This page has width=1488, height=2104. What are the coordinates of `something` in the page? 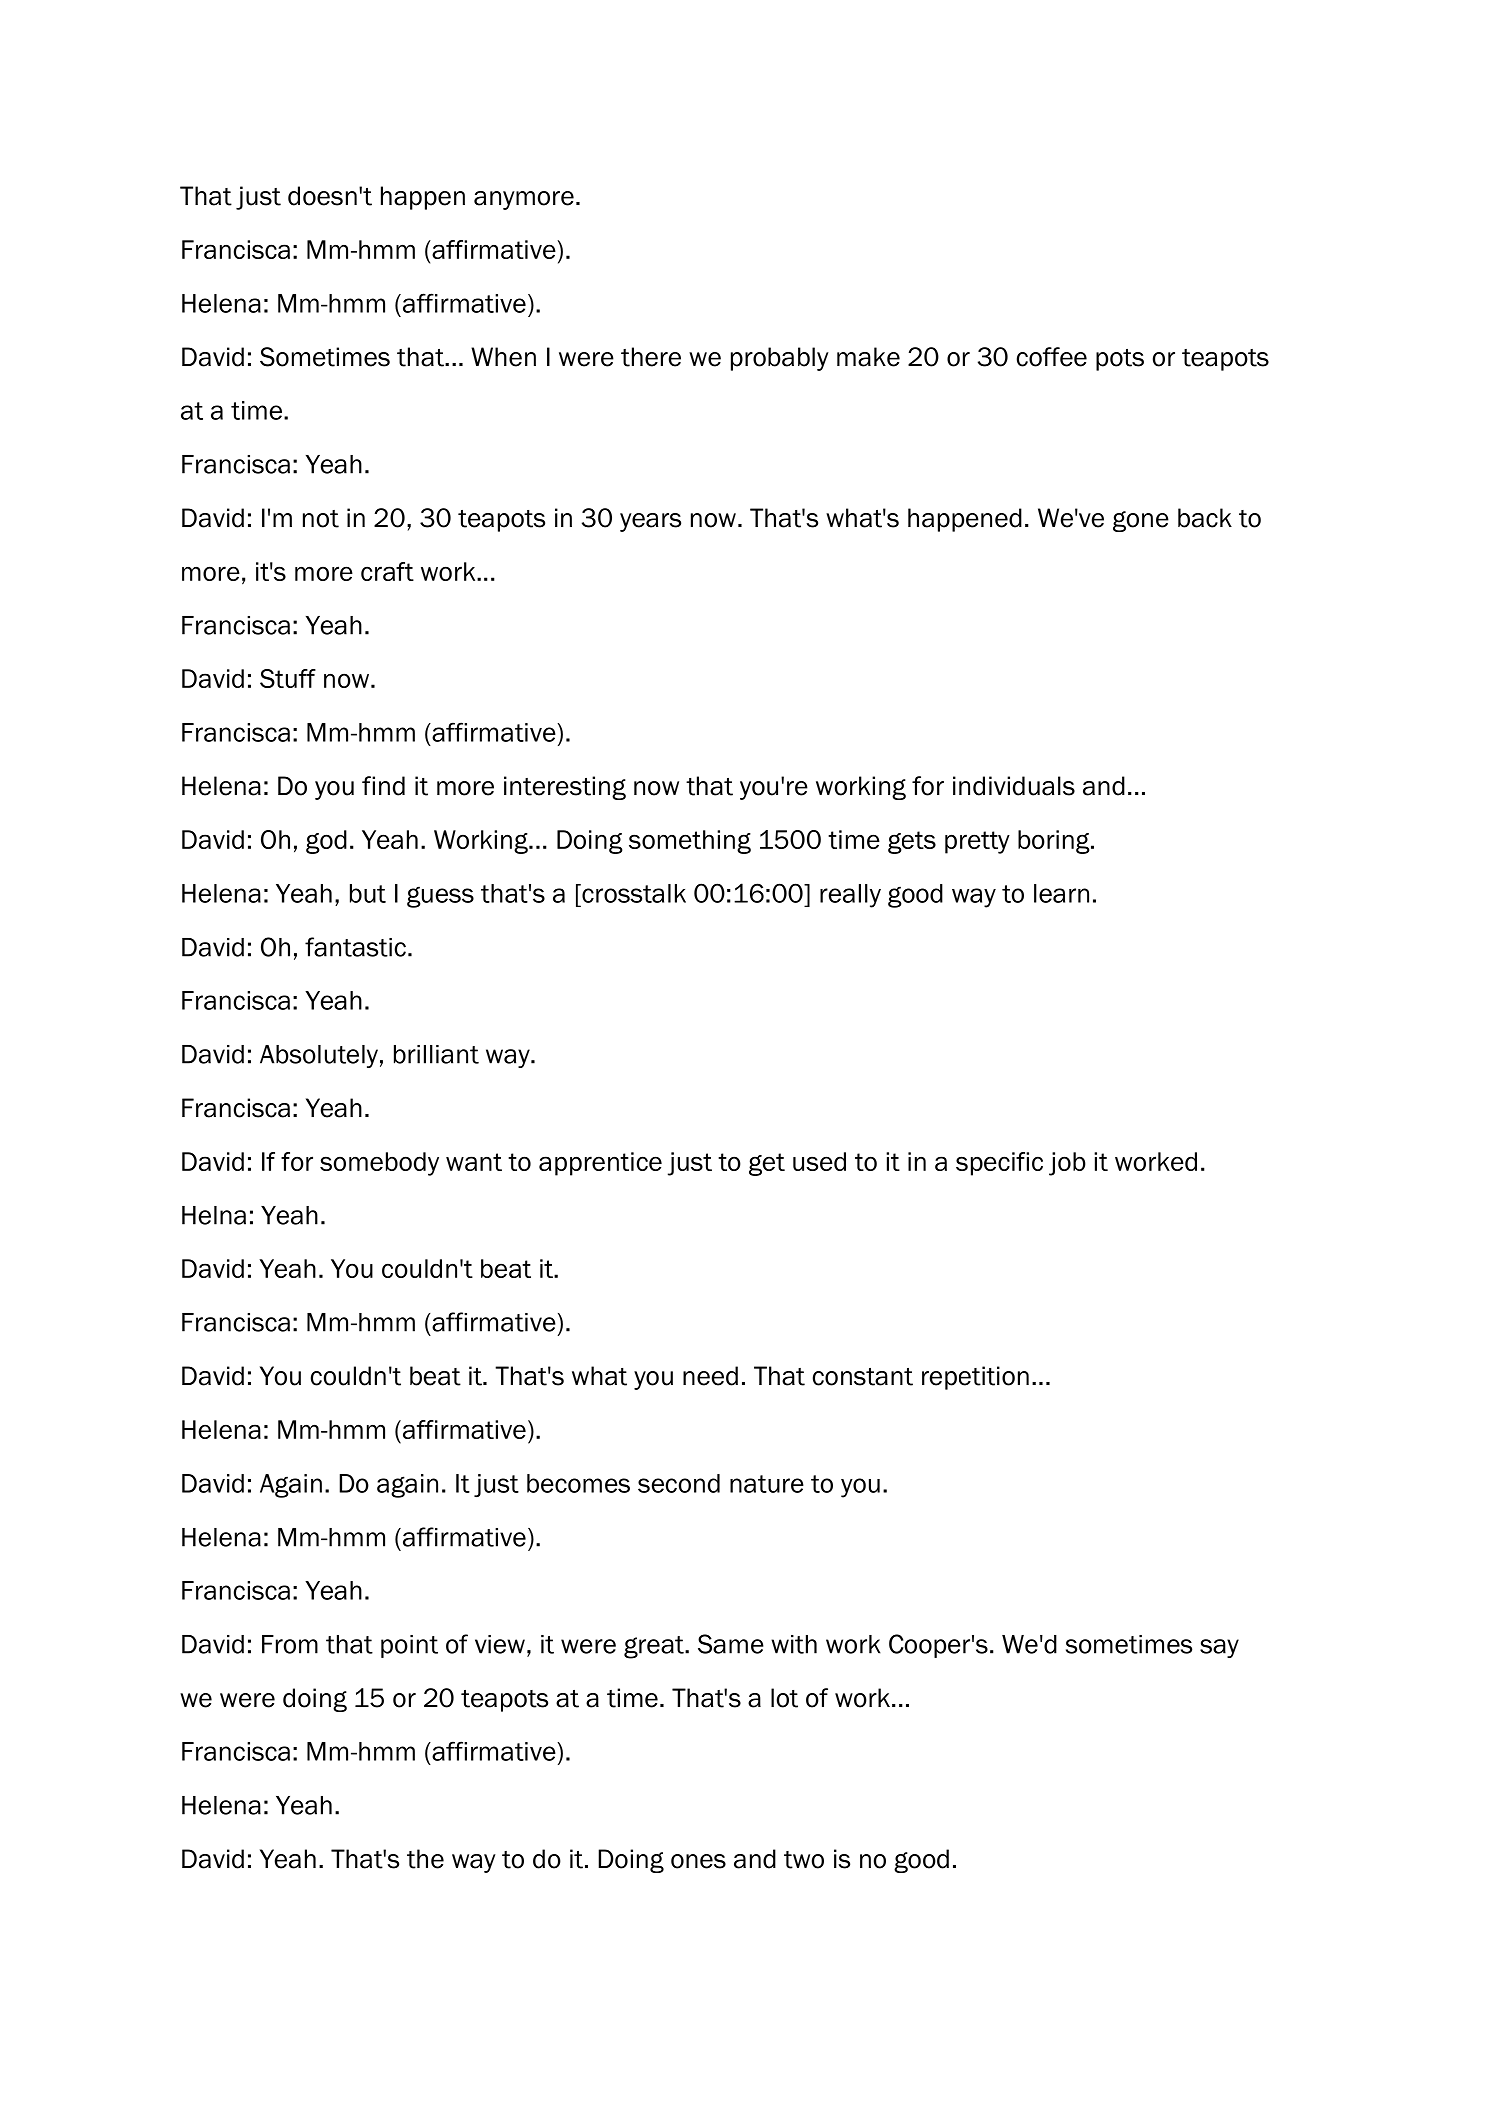 It's located at (690, 842).
